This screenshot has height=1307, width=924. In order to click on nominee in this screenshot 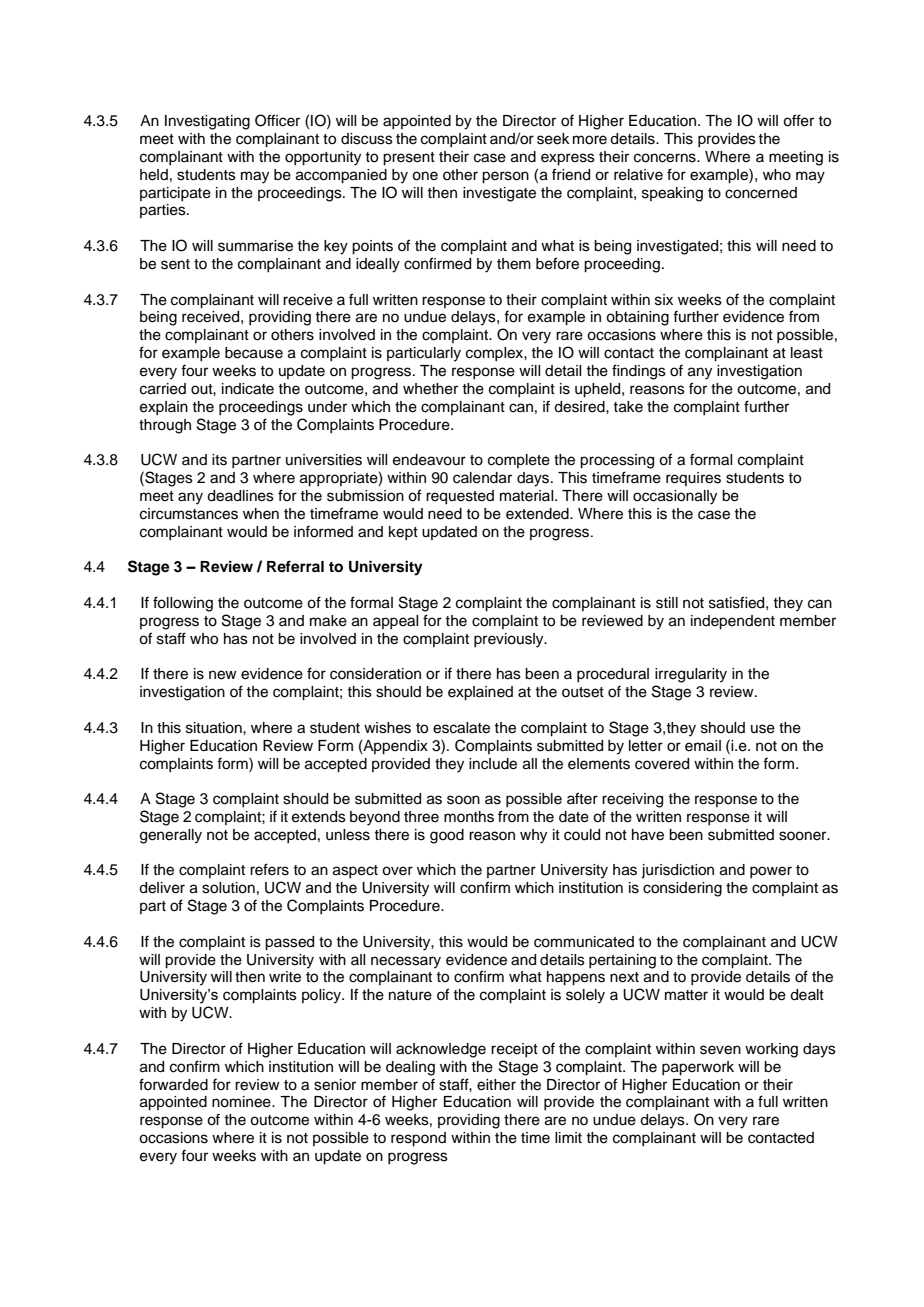, I will do `click(242, 1102)`.
